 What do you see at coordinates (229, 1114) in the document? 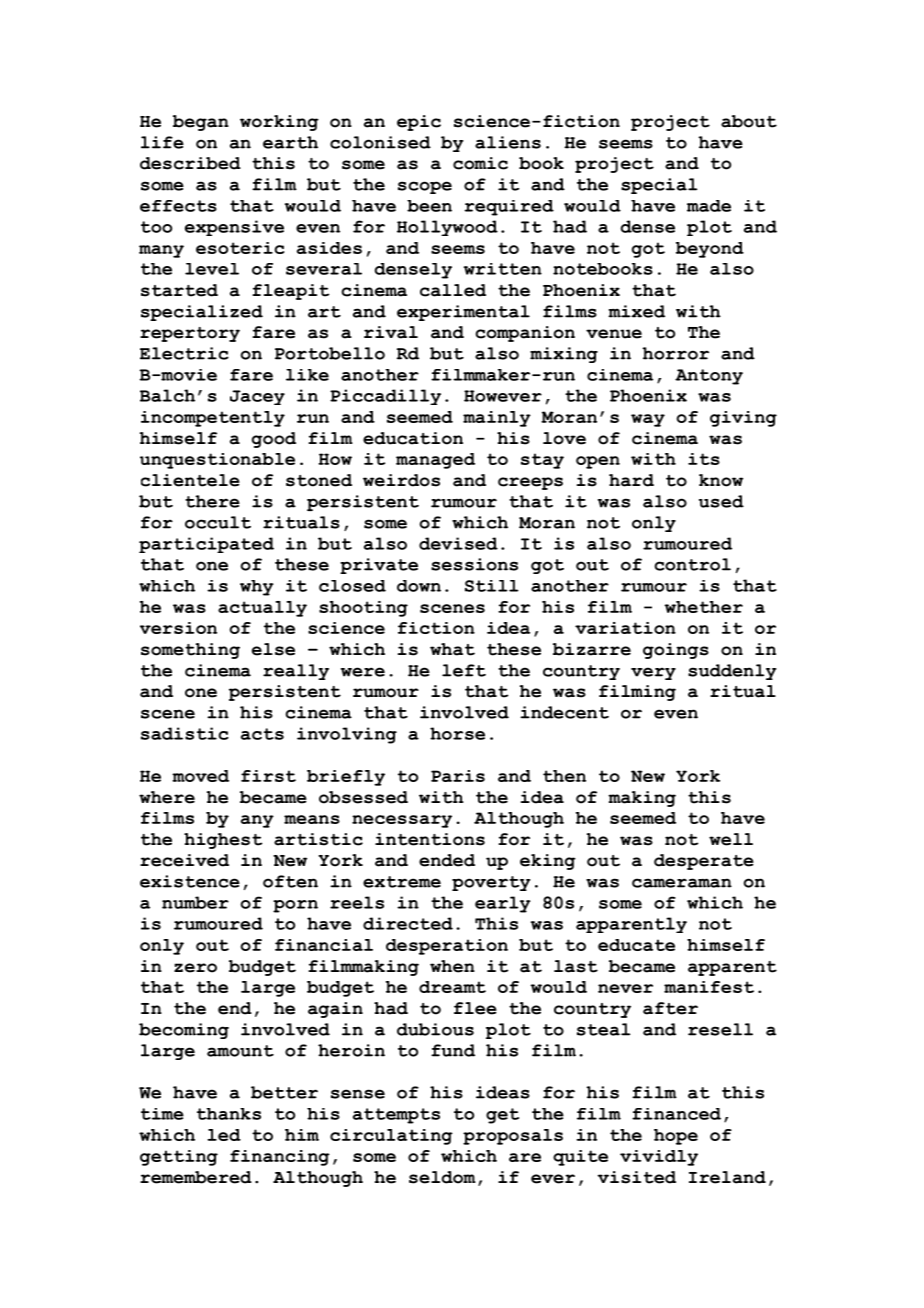
I see `thanks` at bounding box center [229, 1114].
